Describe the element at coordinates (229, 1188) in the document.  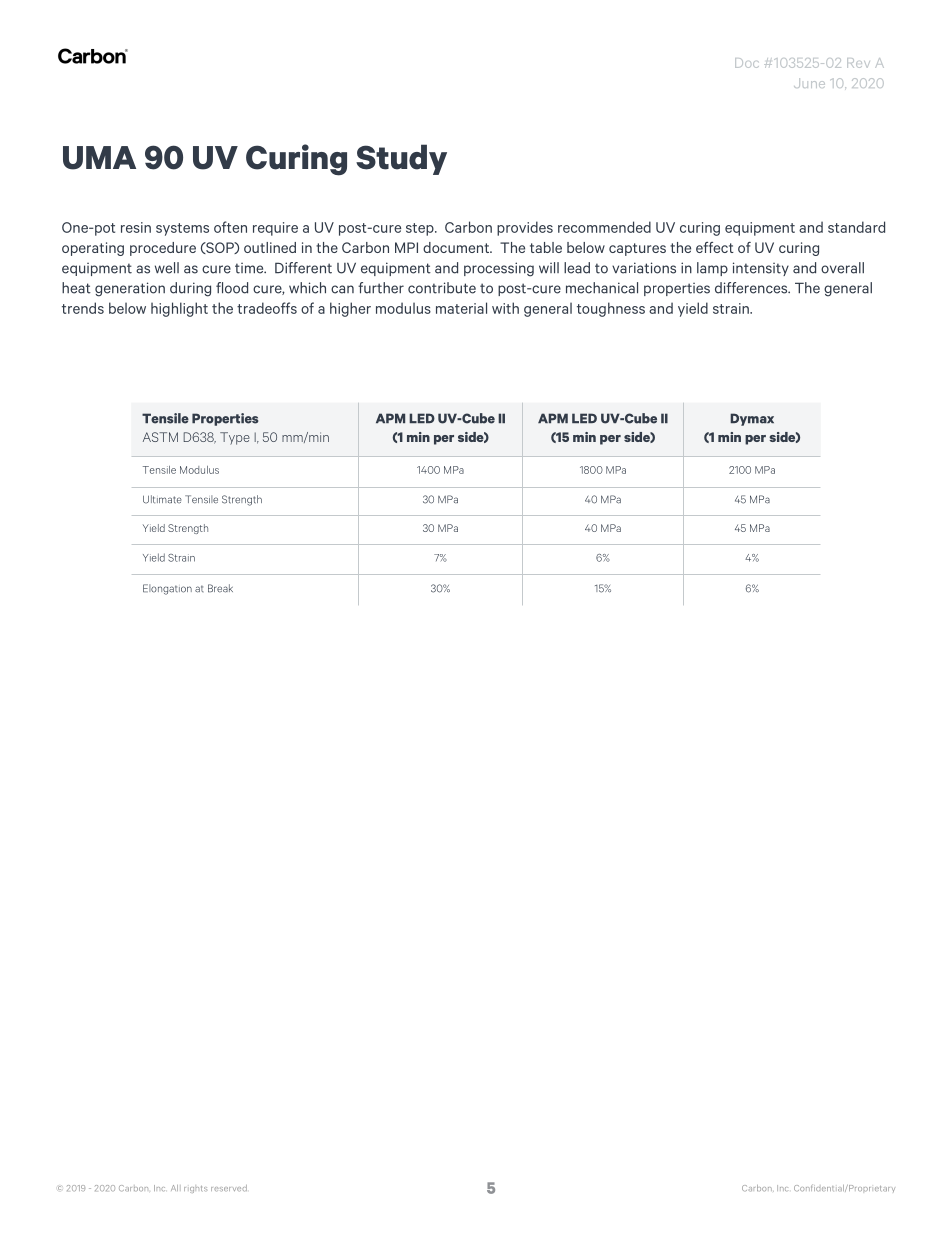
I see `reserved` at that location.
